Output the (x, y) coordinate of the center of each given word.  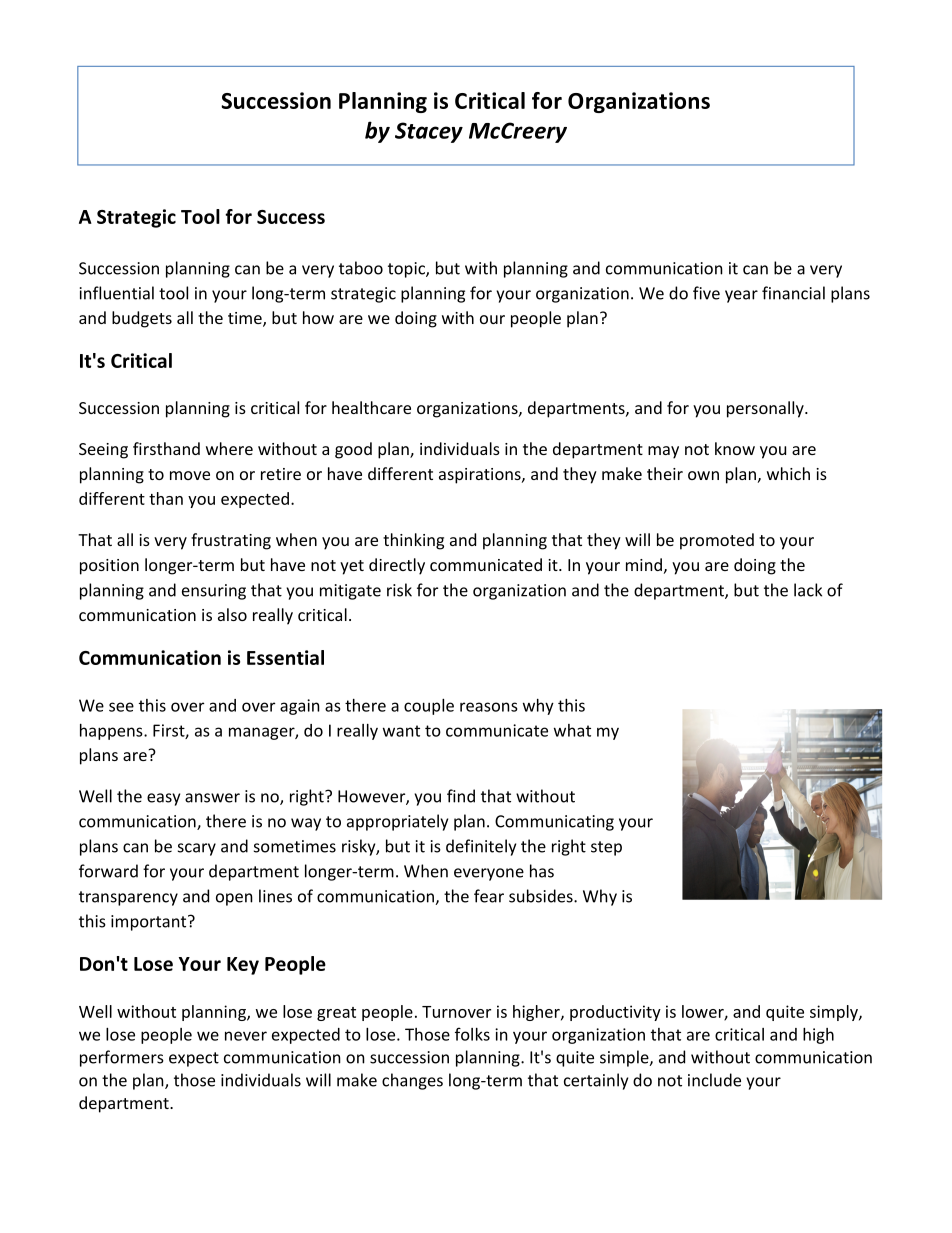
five (706, 293)
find (461, 796)
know (735, 448)
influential (117, 293)
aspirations (481, 476)
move (190, 475)
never (246, 1036)
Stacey (429, 132)
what (572, 730)
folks (472, 1034)
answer (212, 798)
